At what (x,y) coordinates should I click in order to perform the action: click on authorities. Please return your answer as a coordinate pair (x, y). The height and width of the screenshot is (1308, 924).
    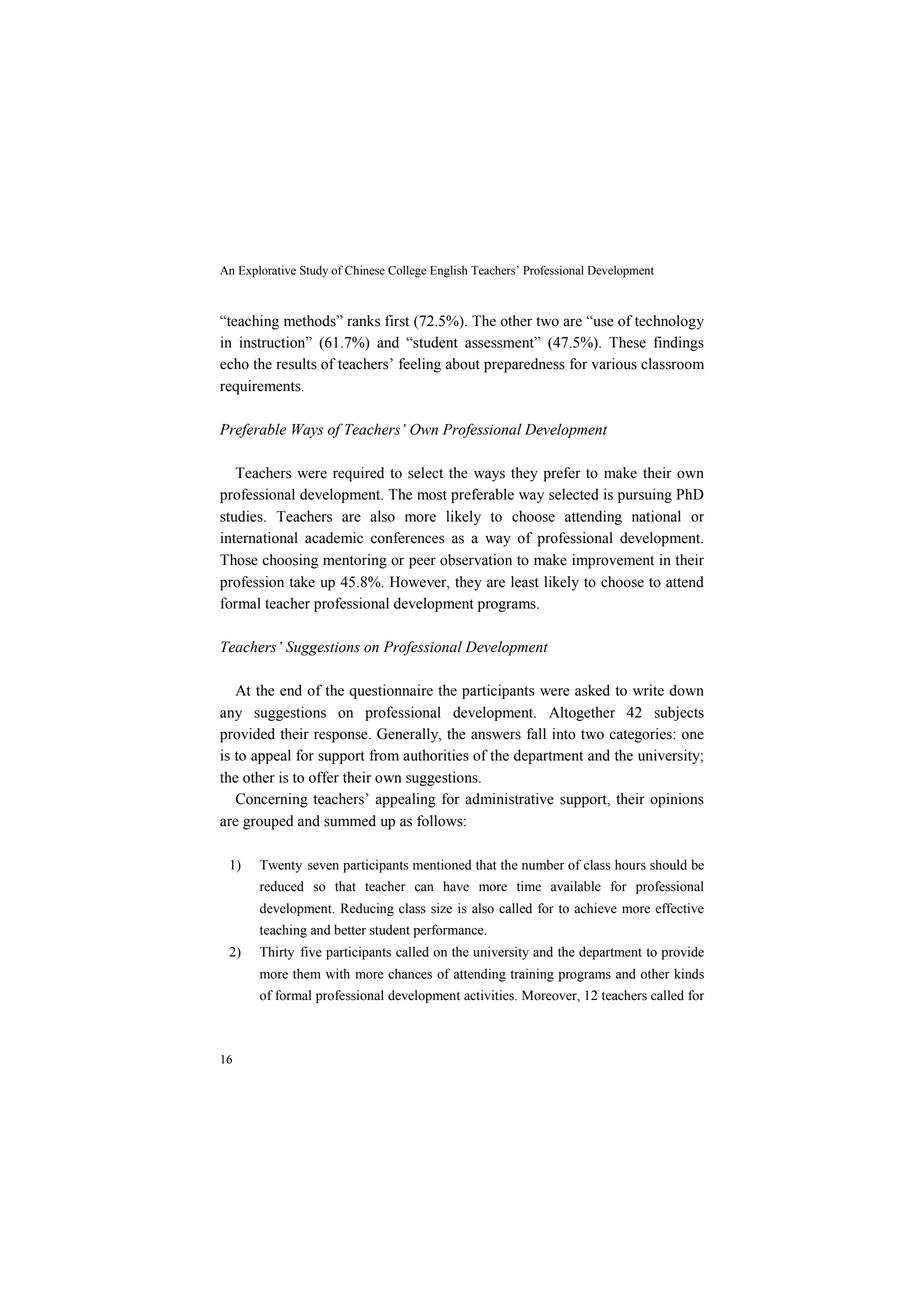
    Looking at the image, I should click on (436, 755).
